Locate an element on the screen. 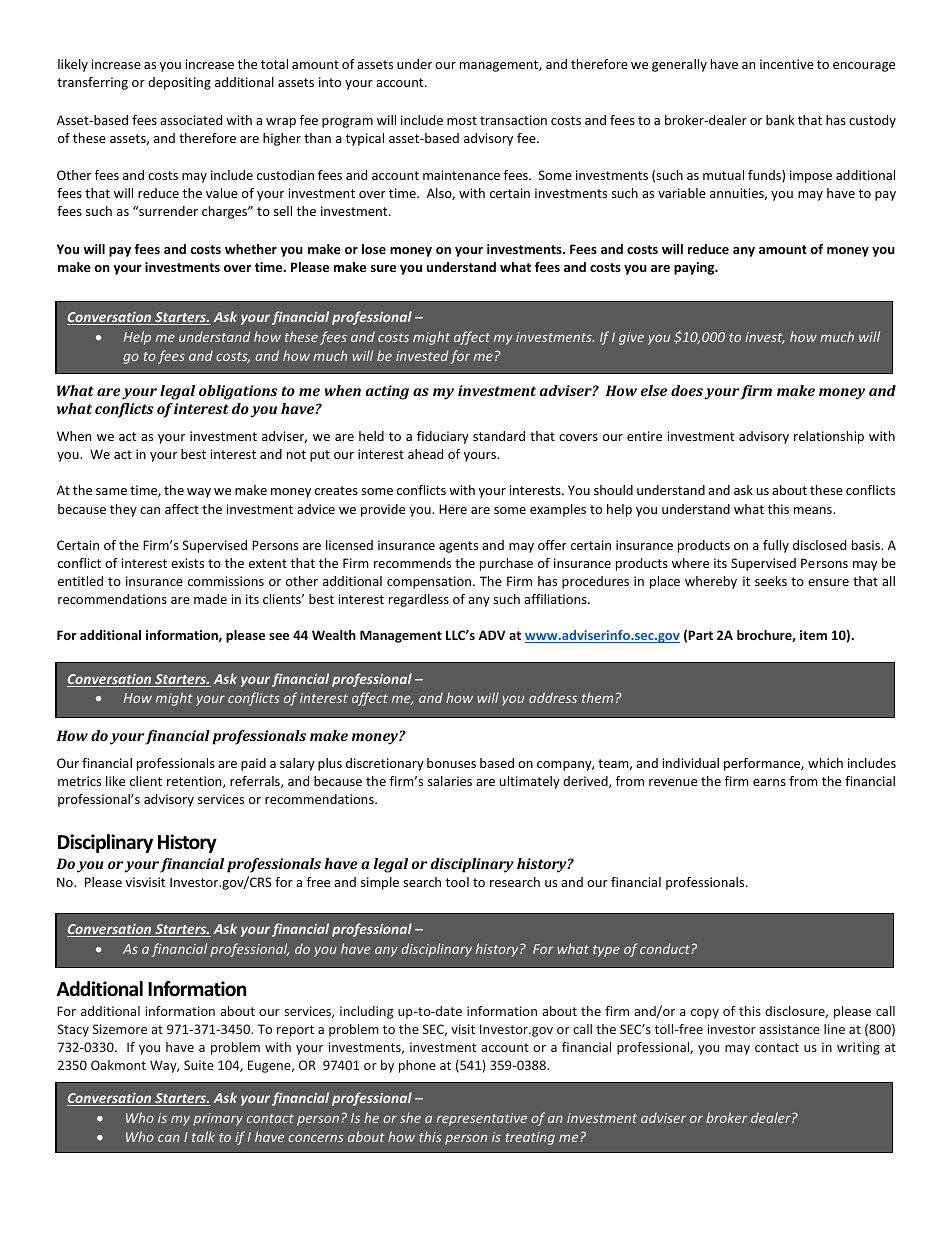 The image size is (952, 1233). acting is located at coordinates (387, 392).
